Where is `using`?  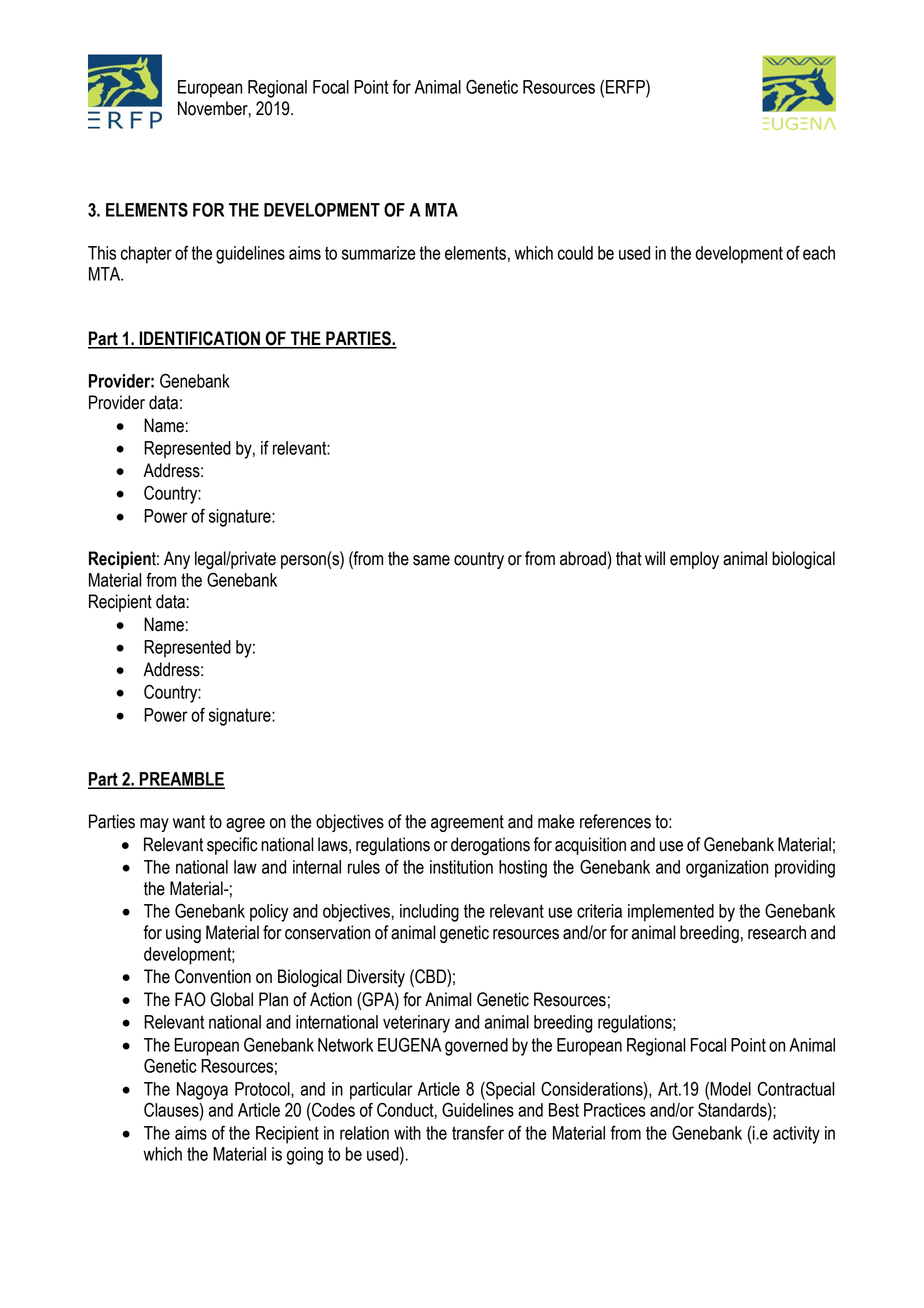 using is located at coordinates (183, 934).
